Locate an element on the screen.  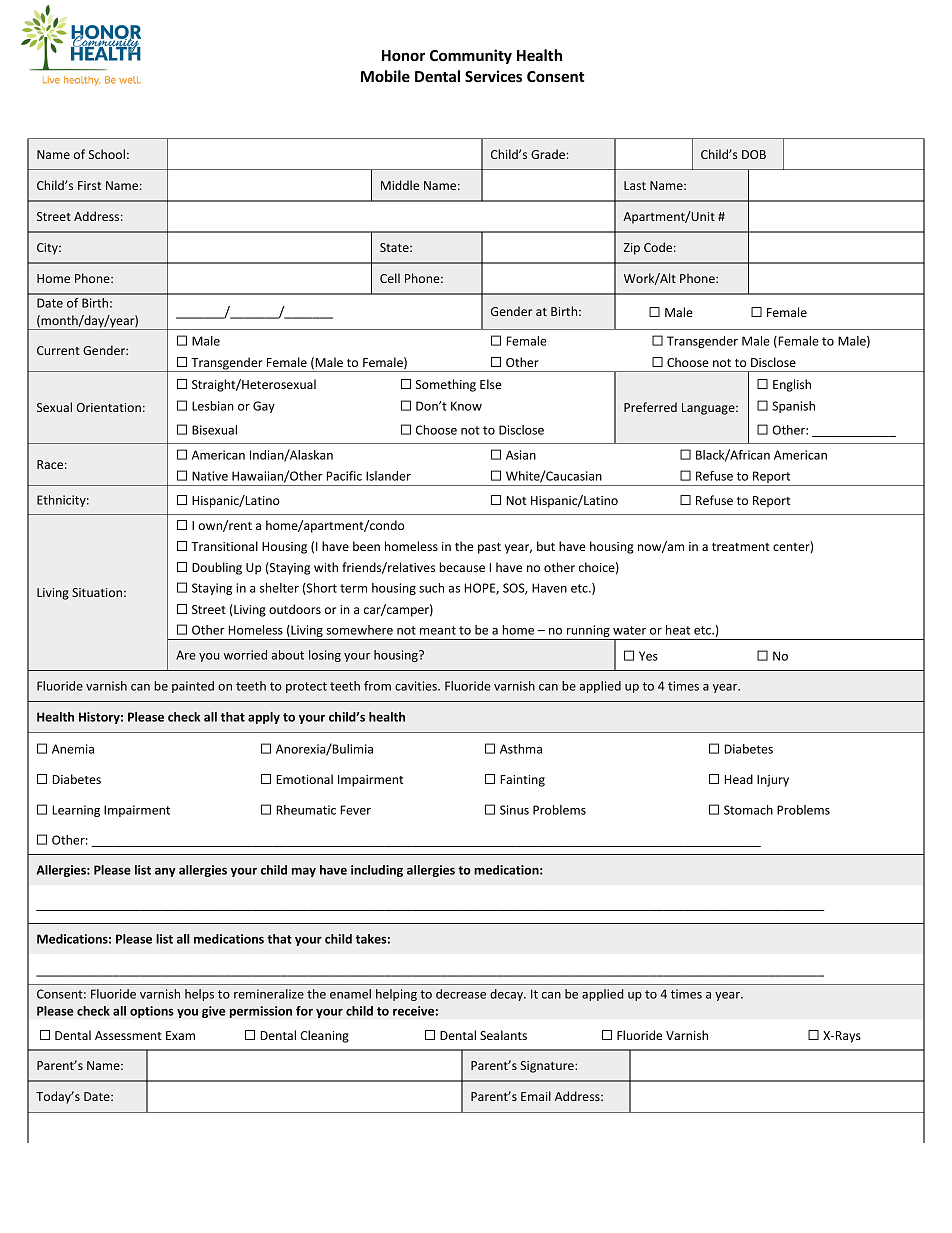
cavities is located at coordinates (417, 686).
